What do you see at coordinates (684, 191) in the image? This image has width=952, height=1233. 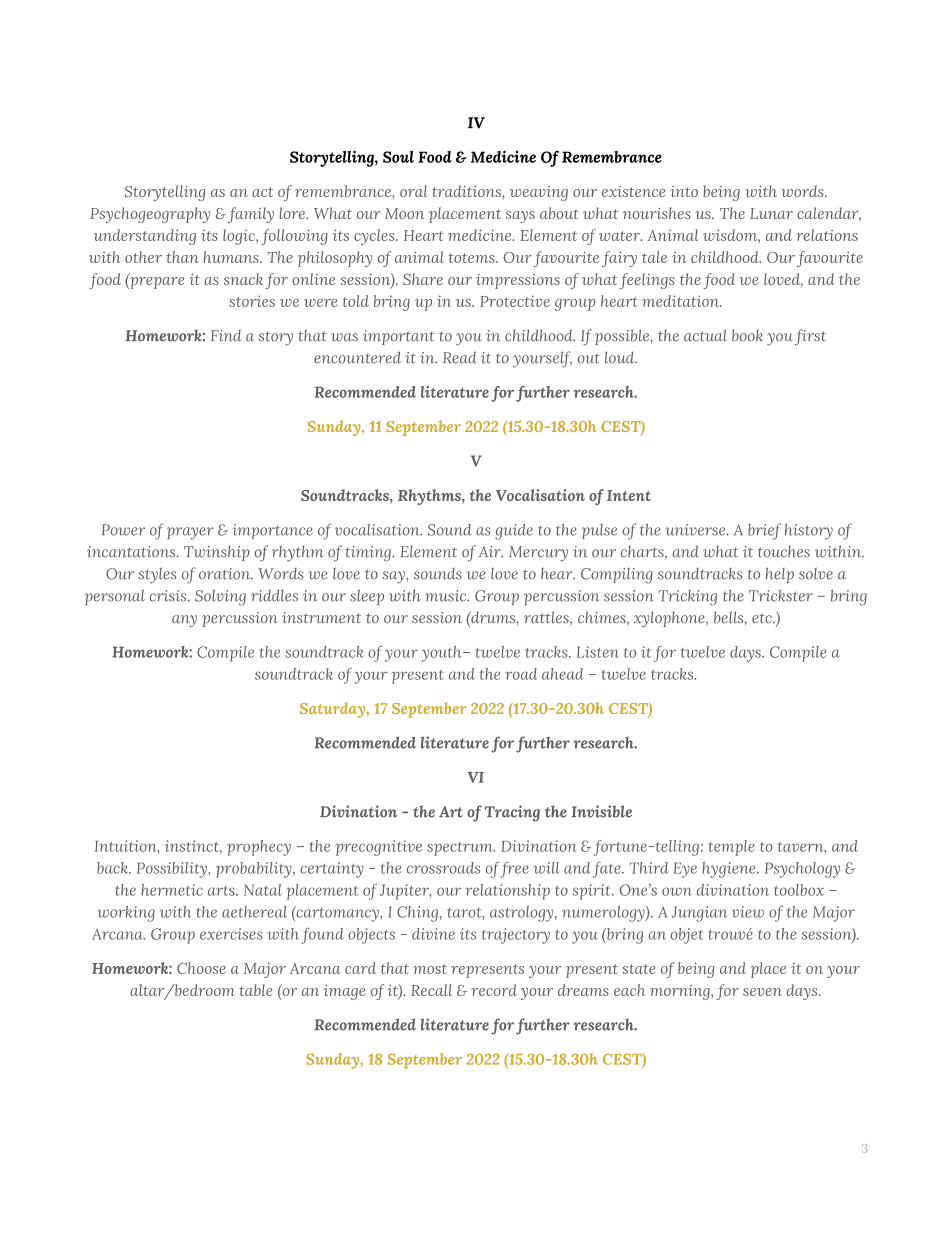 I see `into` at bounding box center [684, 191].
